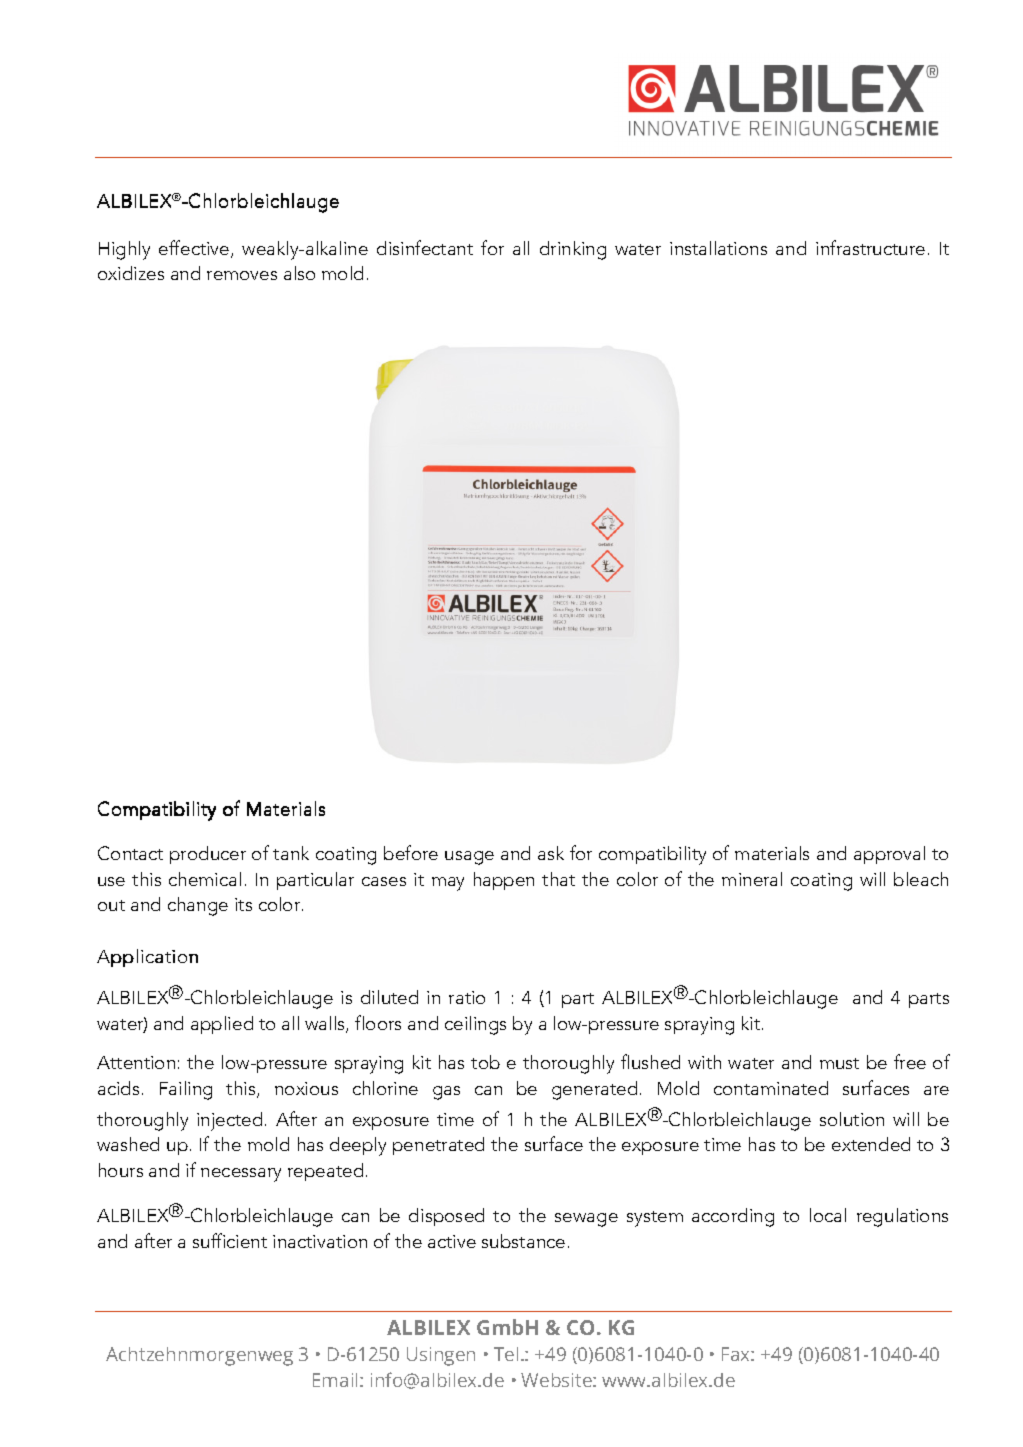  I want to click on drinking, so click(573, 250).
